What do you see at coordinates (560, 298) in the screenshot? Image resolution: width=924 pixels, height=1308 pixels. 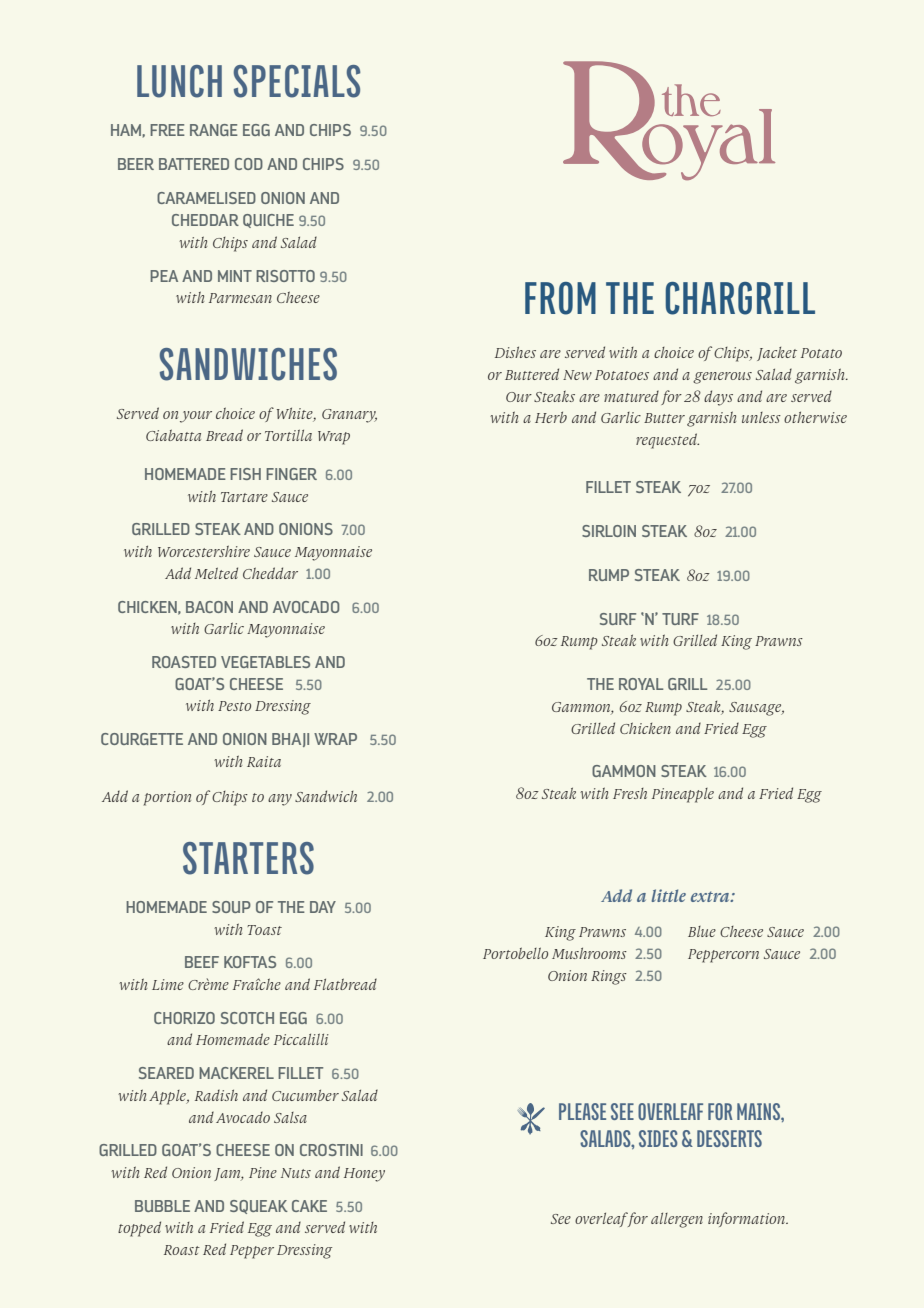 I see `FROM` at bounding box center [560, 298].
